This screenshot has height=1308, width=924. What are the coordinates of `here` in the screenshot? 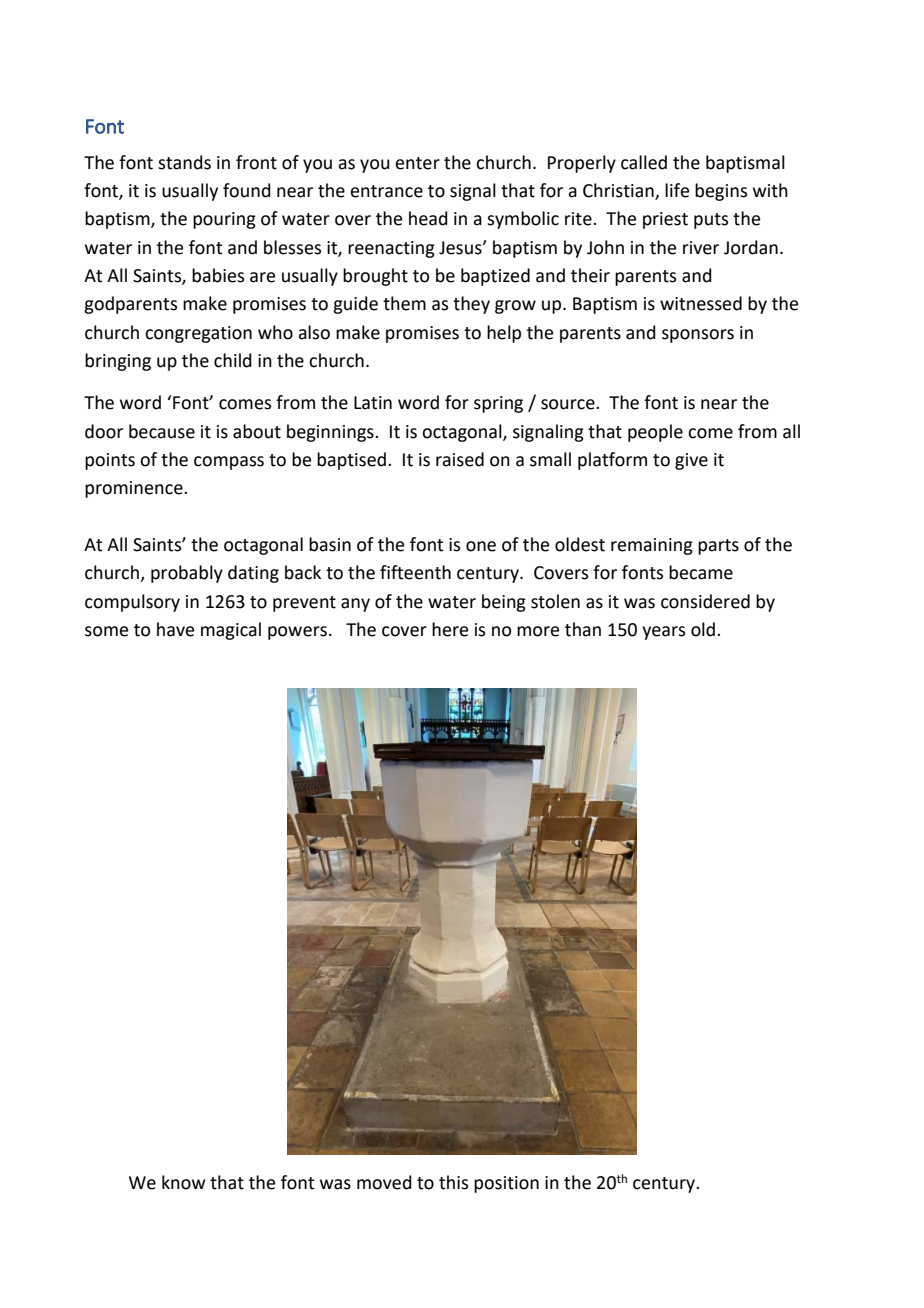 It's located at (450, 629).
